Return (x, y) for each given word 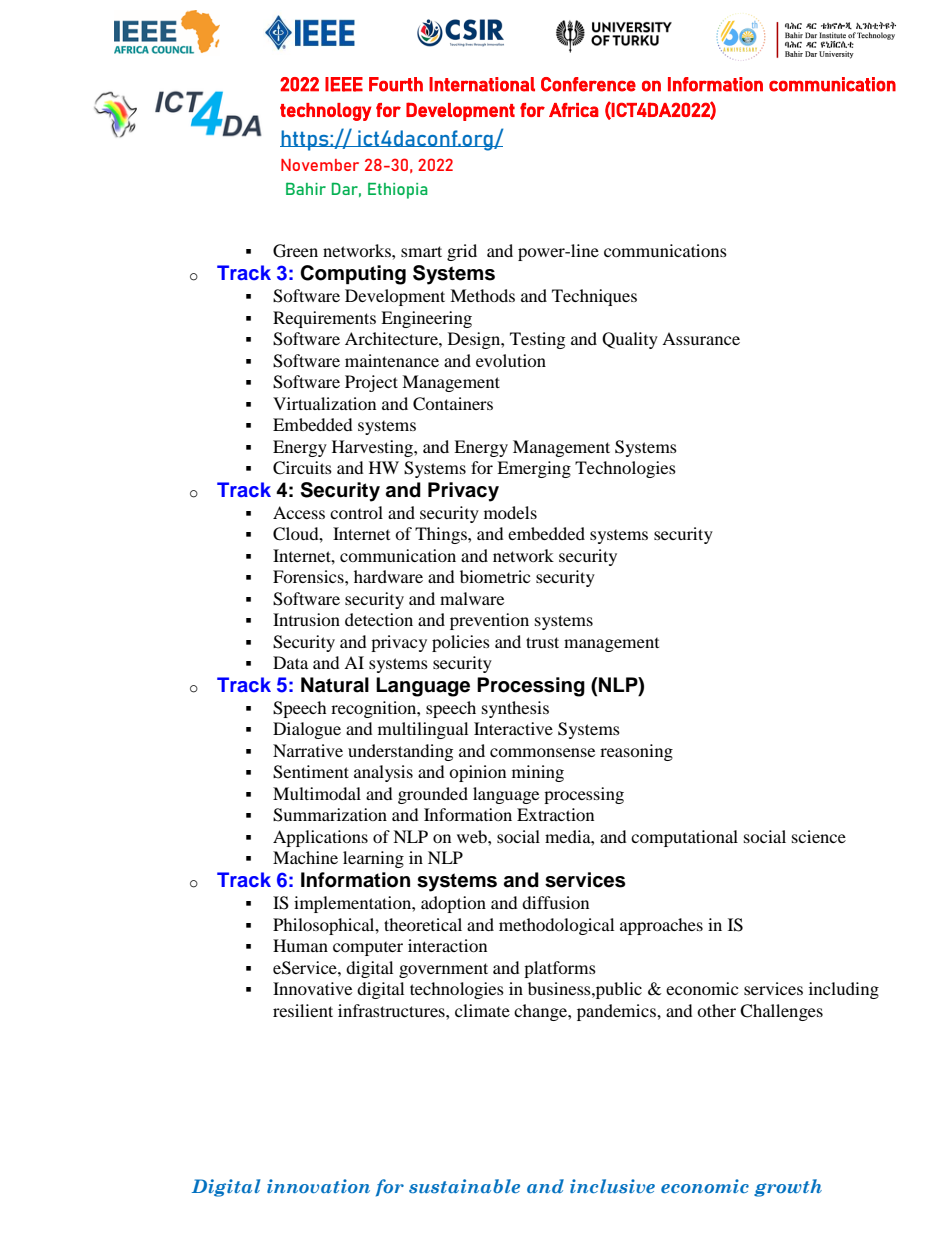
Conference (588, 84)
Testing (537, 340)
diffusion (555, 902)
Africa (574, 110)
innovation (318, 1186)
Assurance (701, 338)
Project (371, 383)
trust (542, 642)
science (819, 836)
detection (379, 619)
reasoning (636, 752)
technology (326, 112)
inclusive (612, 1186)
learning (373, 859)
